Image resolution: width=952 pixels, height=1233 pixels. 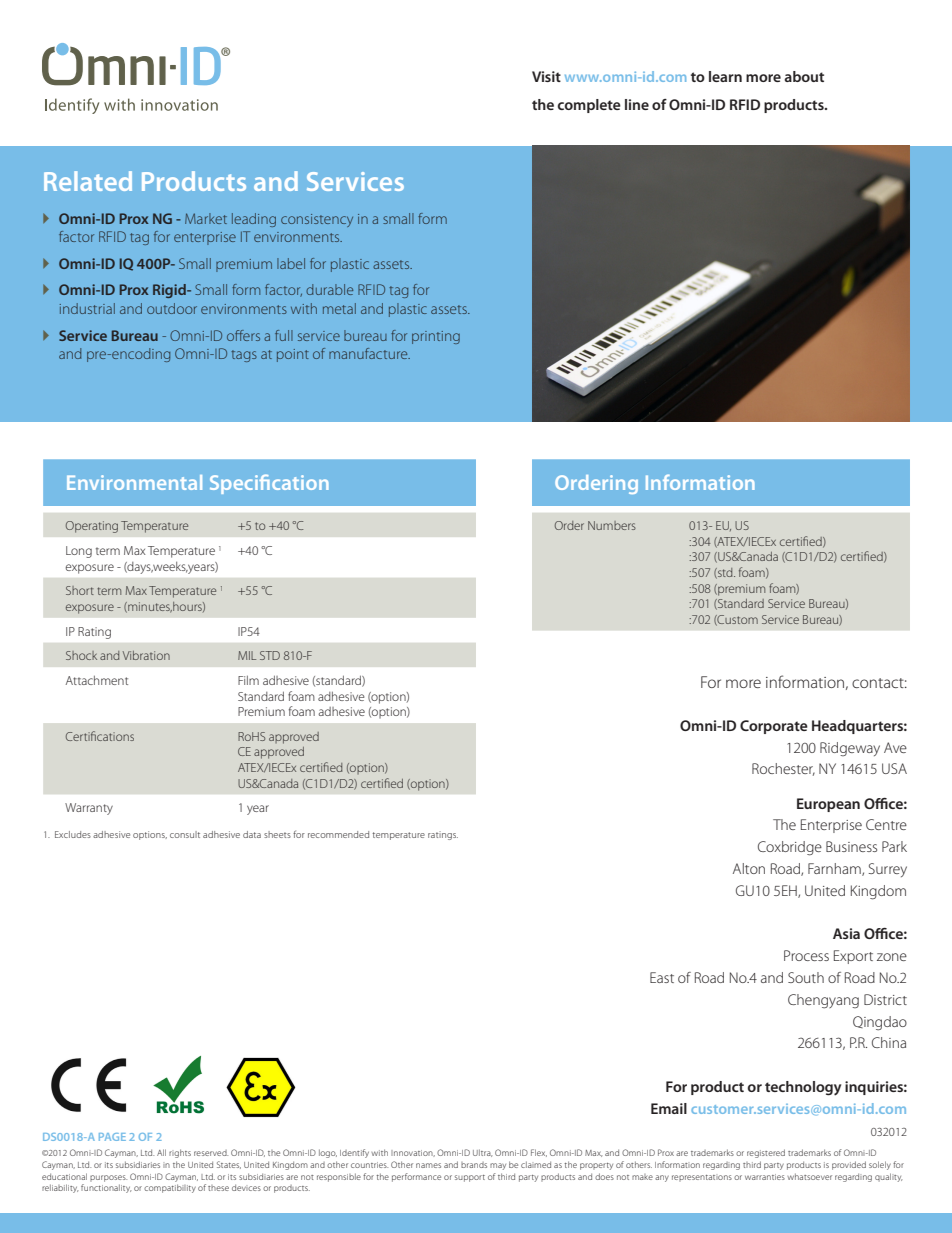 What do you see at coordinates (546, 76) in the image?
I see `Visit` at bounding box center [546, 76].
